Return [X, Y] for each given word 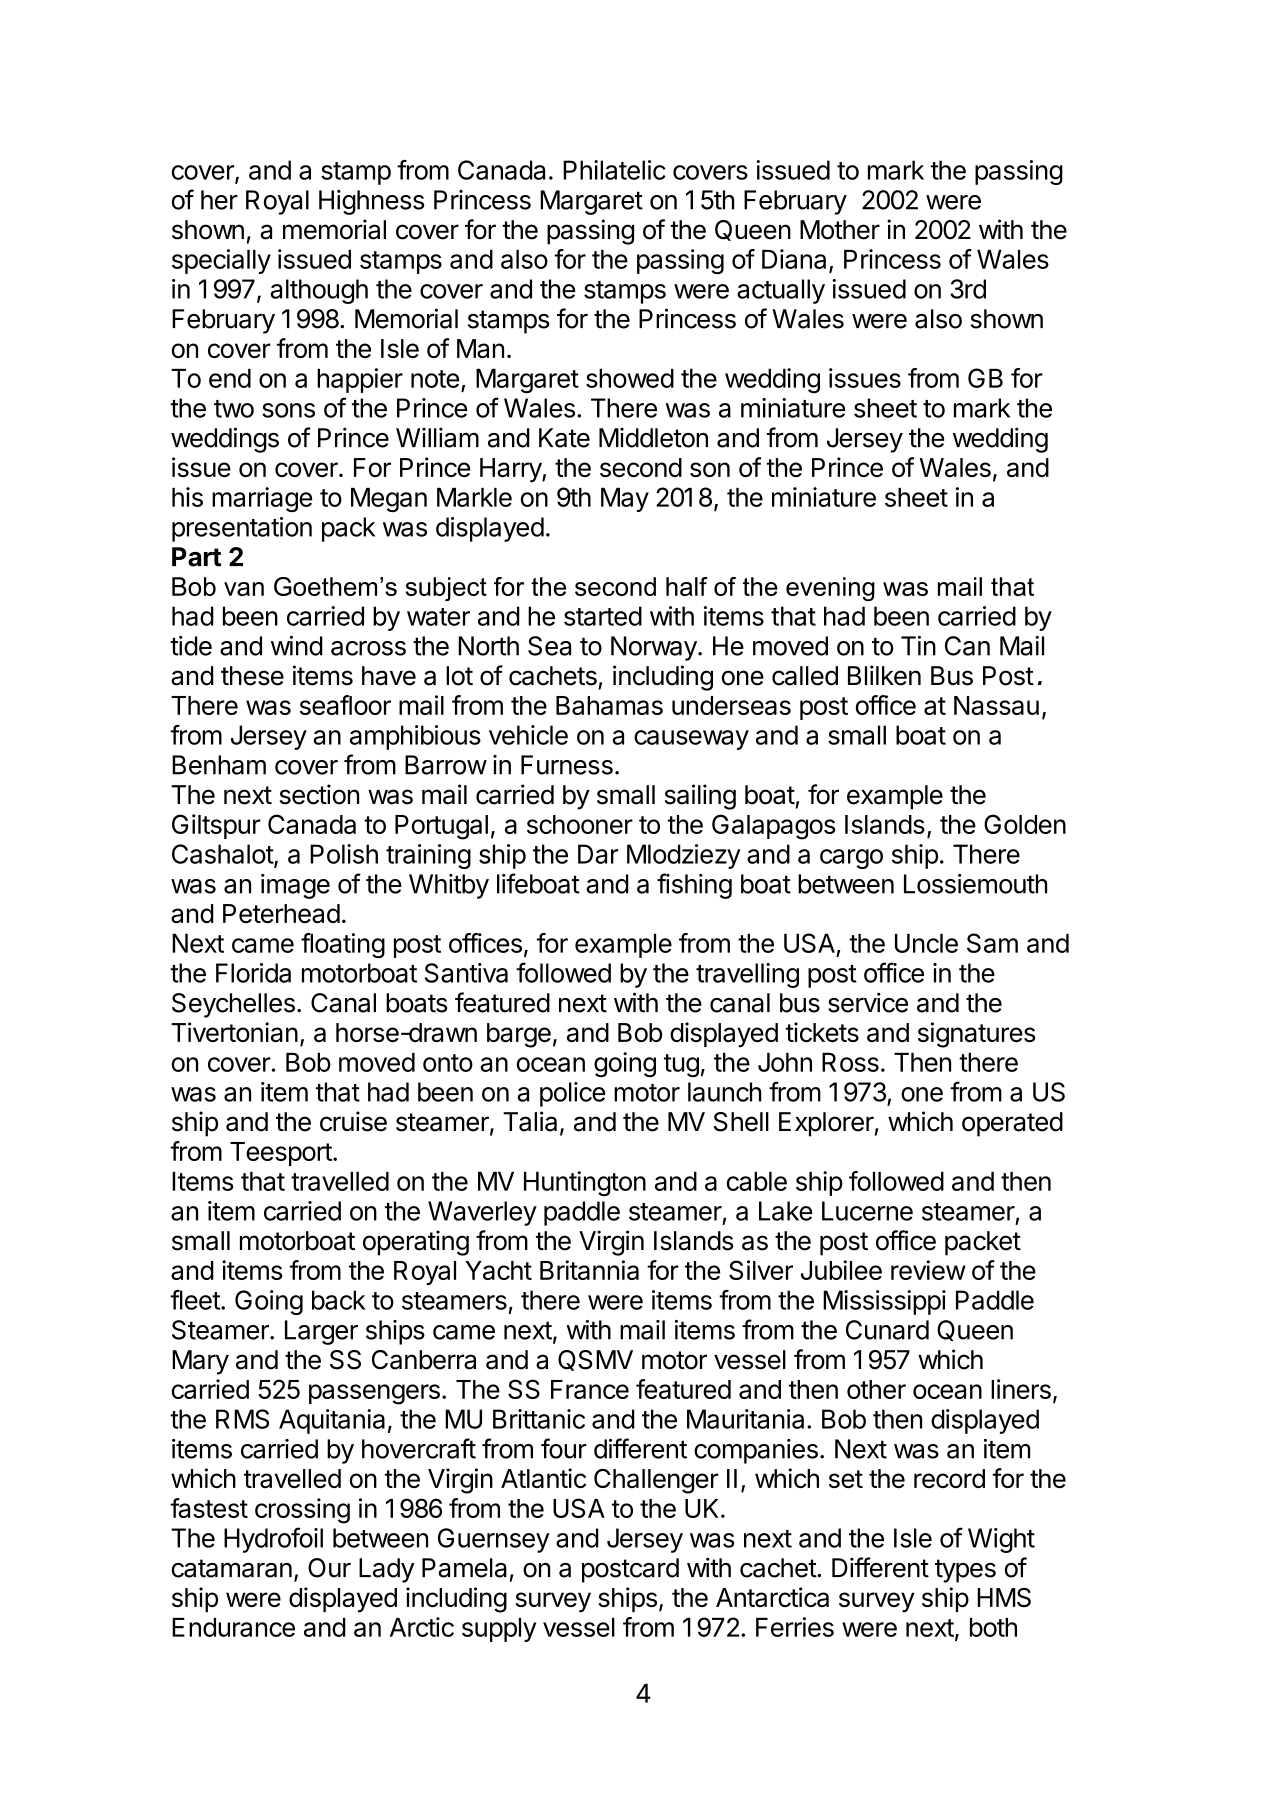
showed [630, 378]
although [319, 291]
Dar [598, 854]
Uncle [926, 943]
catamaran [232, 1568]
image [295, 886]
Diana [794, 259]
